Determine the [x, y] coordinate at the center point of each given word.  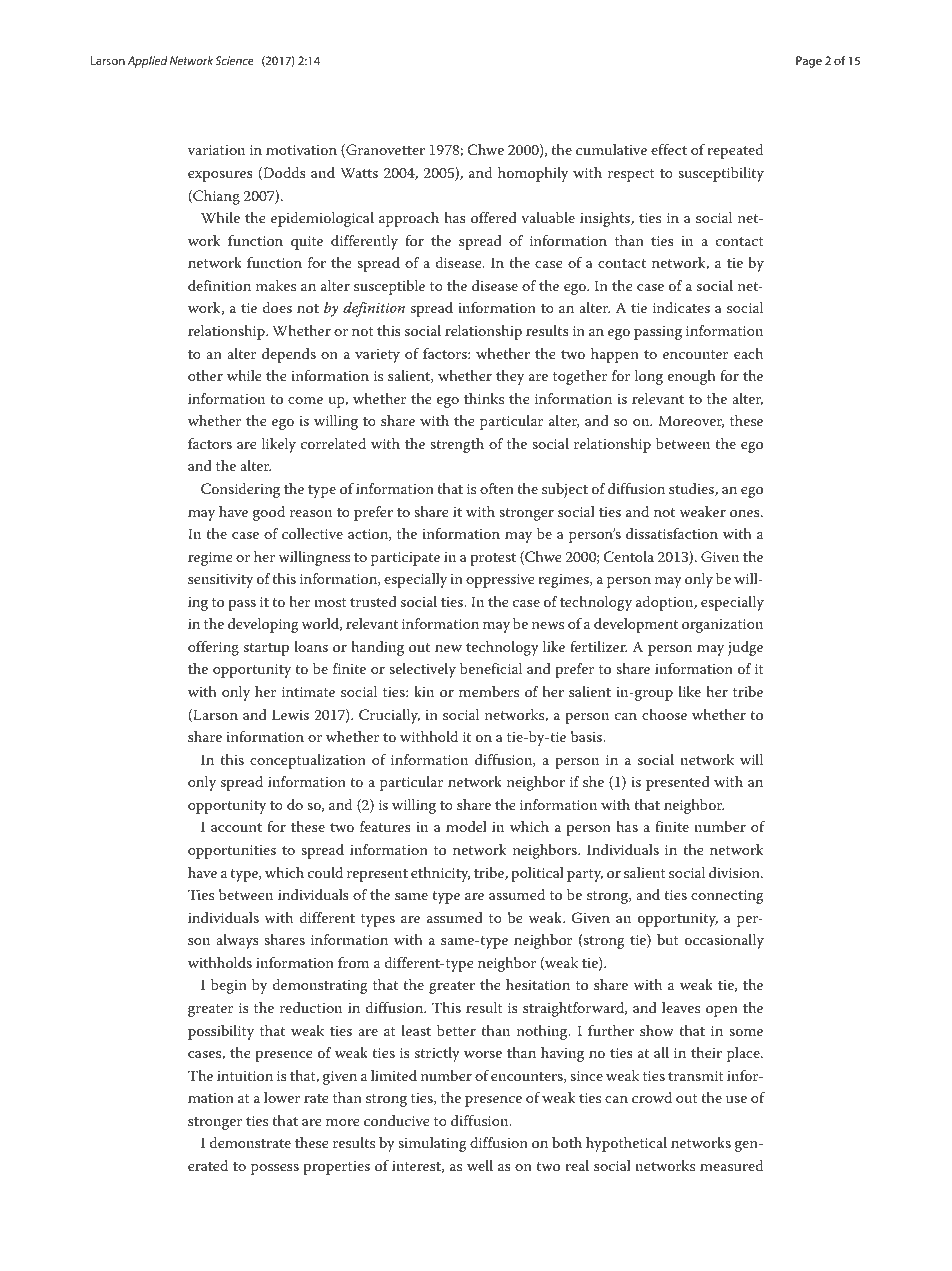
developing [263, 625]
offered [494, 217]
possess [275, 1169]
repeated [735, 151]
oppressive [500, 581]
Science [234, 60]
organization [722, 626]
